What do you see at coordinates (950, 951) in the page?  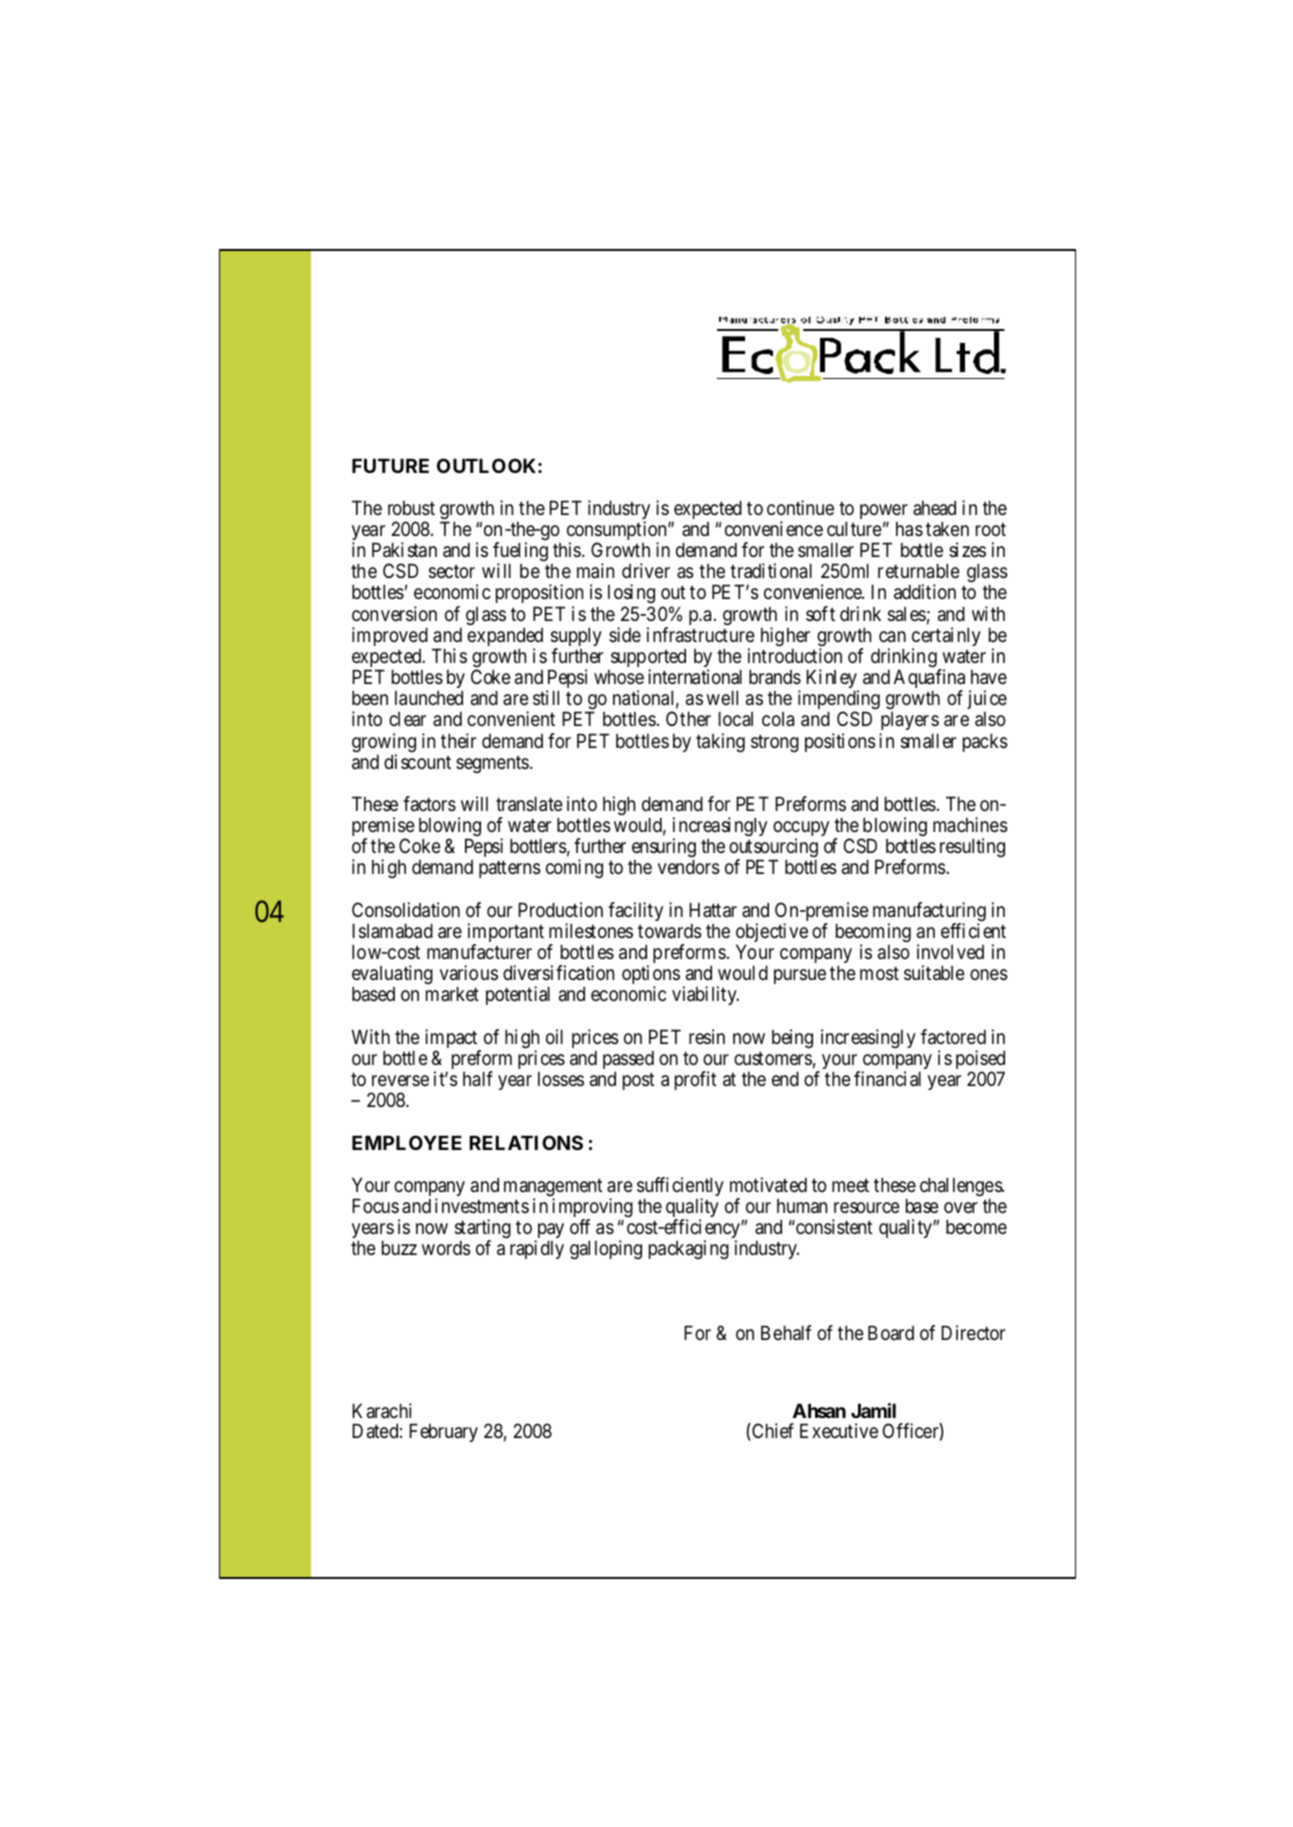 I see `involved` at bounding box center [950, 951].
